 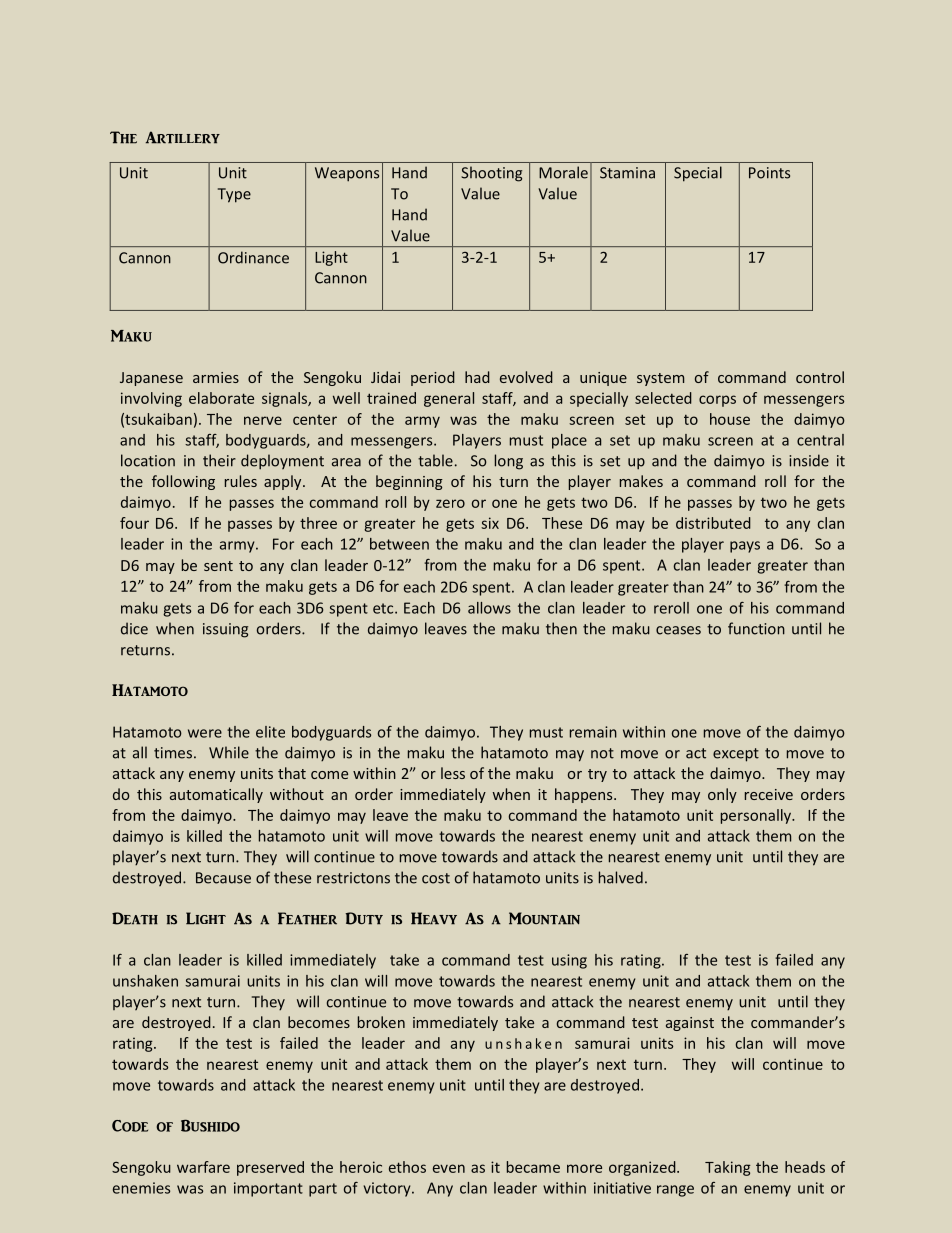 What do you see at coordinates (221, 398) in the image?
I see `elaborate` at bounding box center [221, 398].
